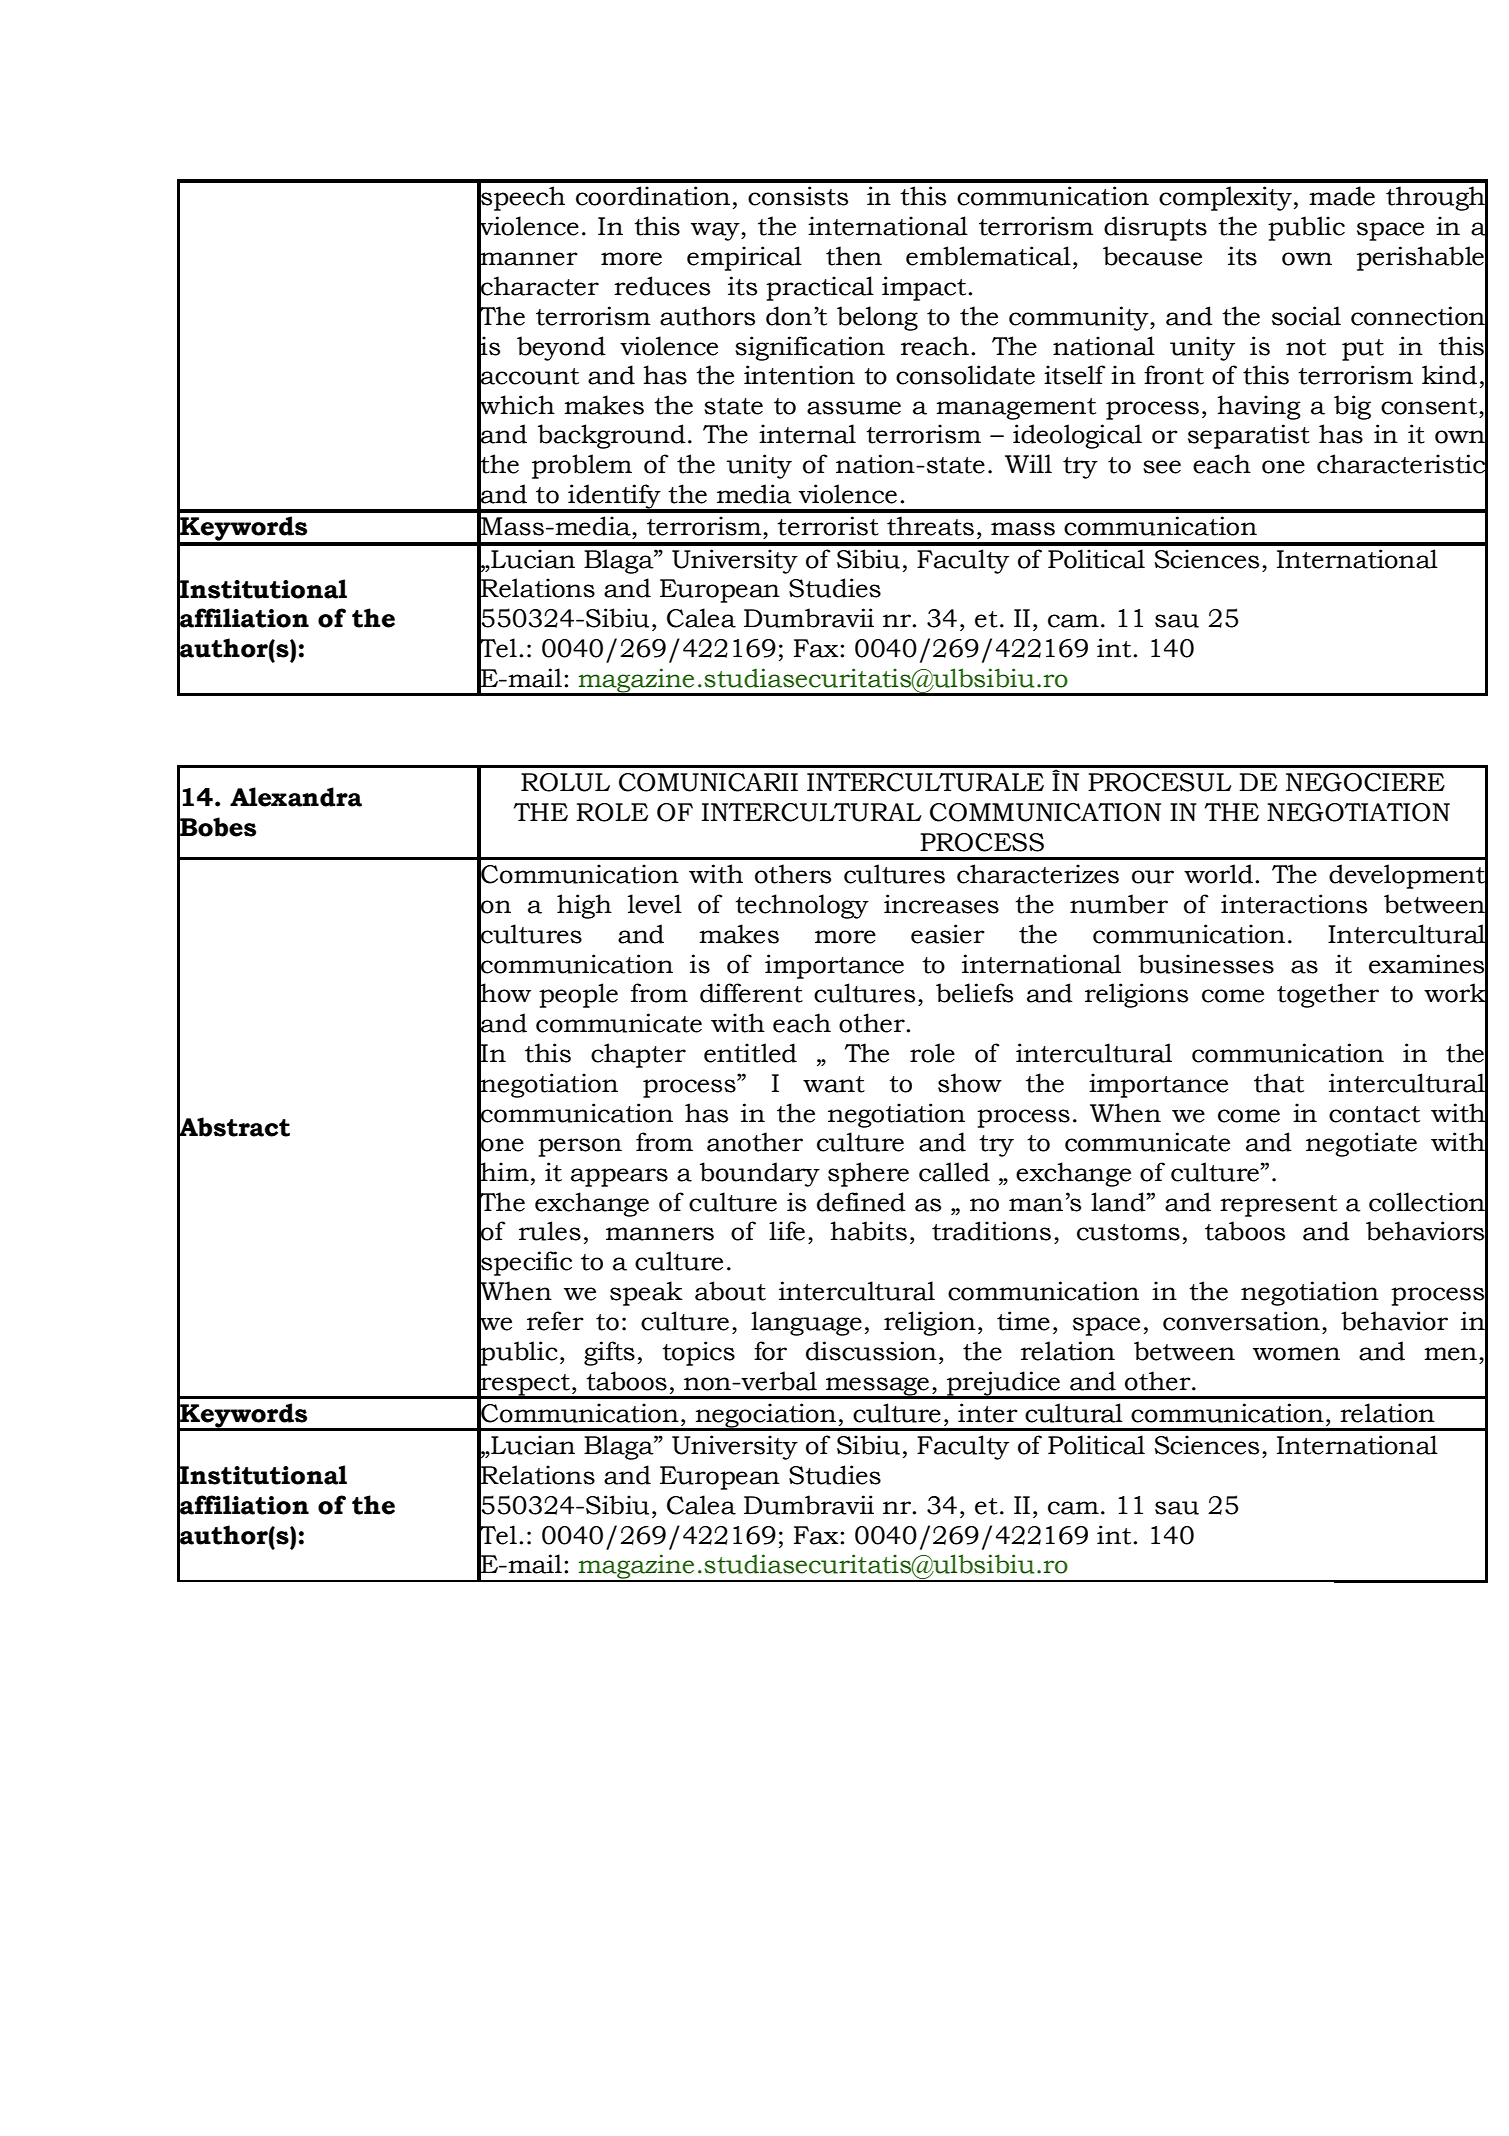 Image resolution: width=1509 pixels, height=2136 pixels. I want to click on reduces, so click(662, 286).
